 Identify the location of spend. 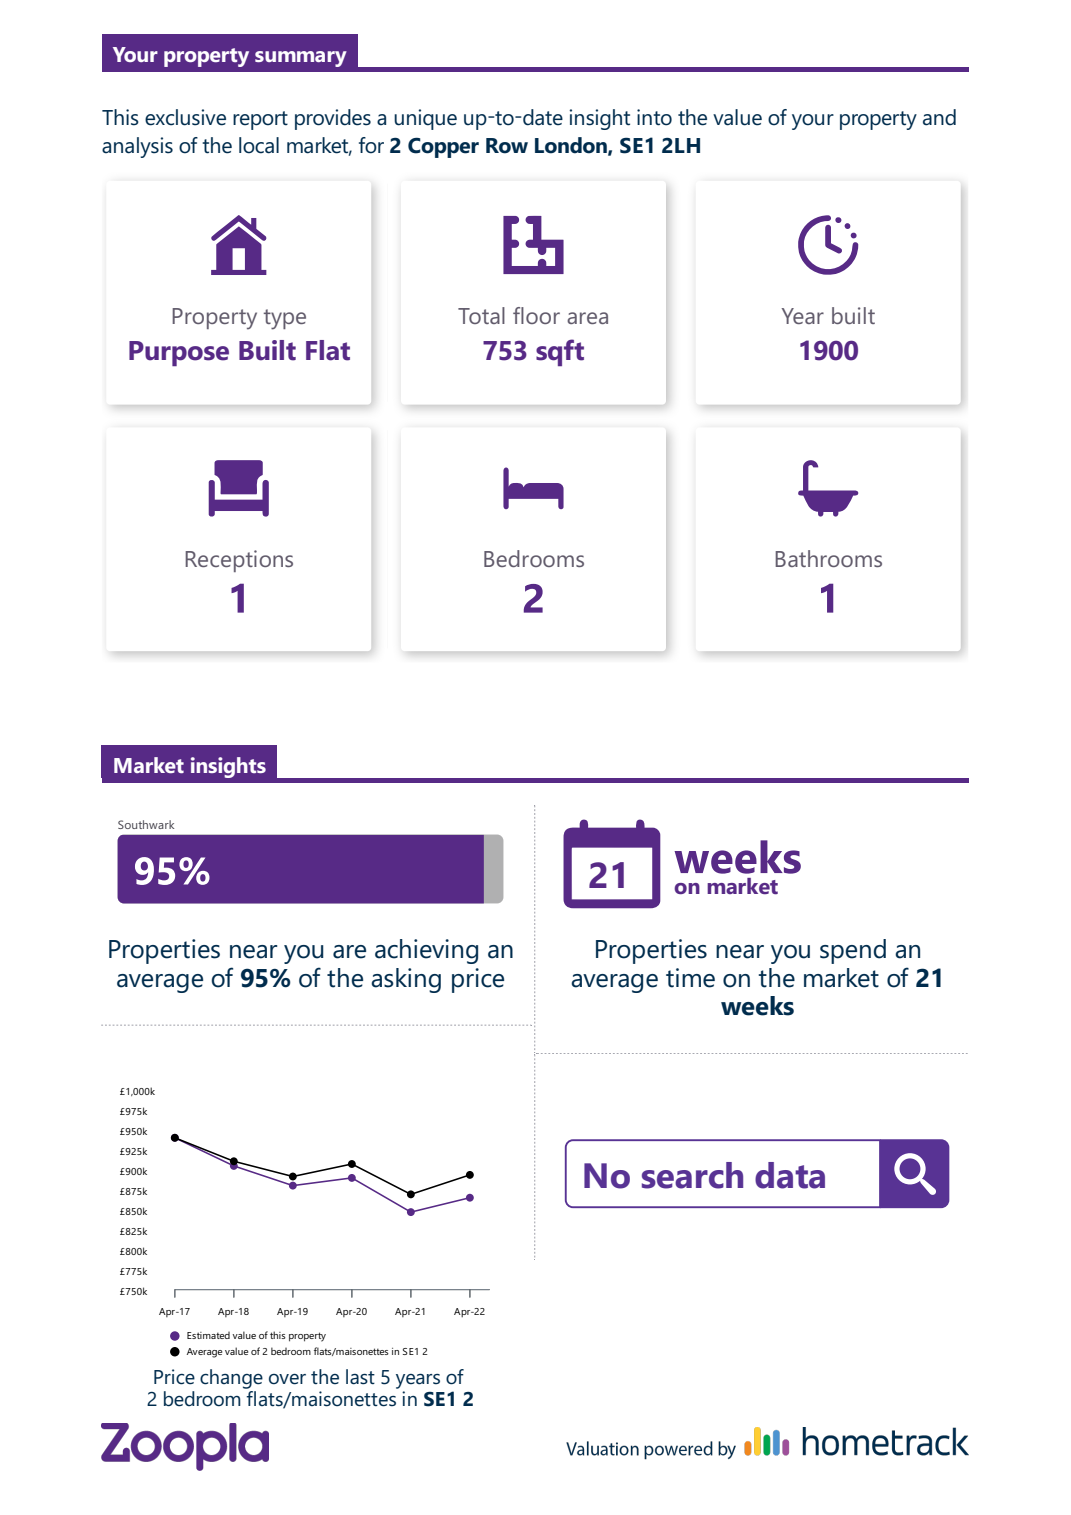
(853, 951).
